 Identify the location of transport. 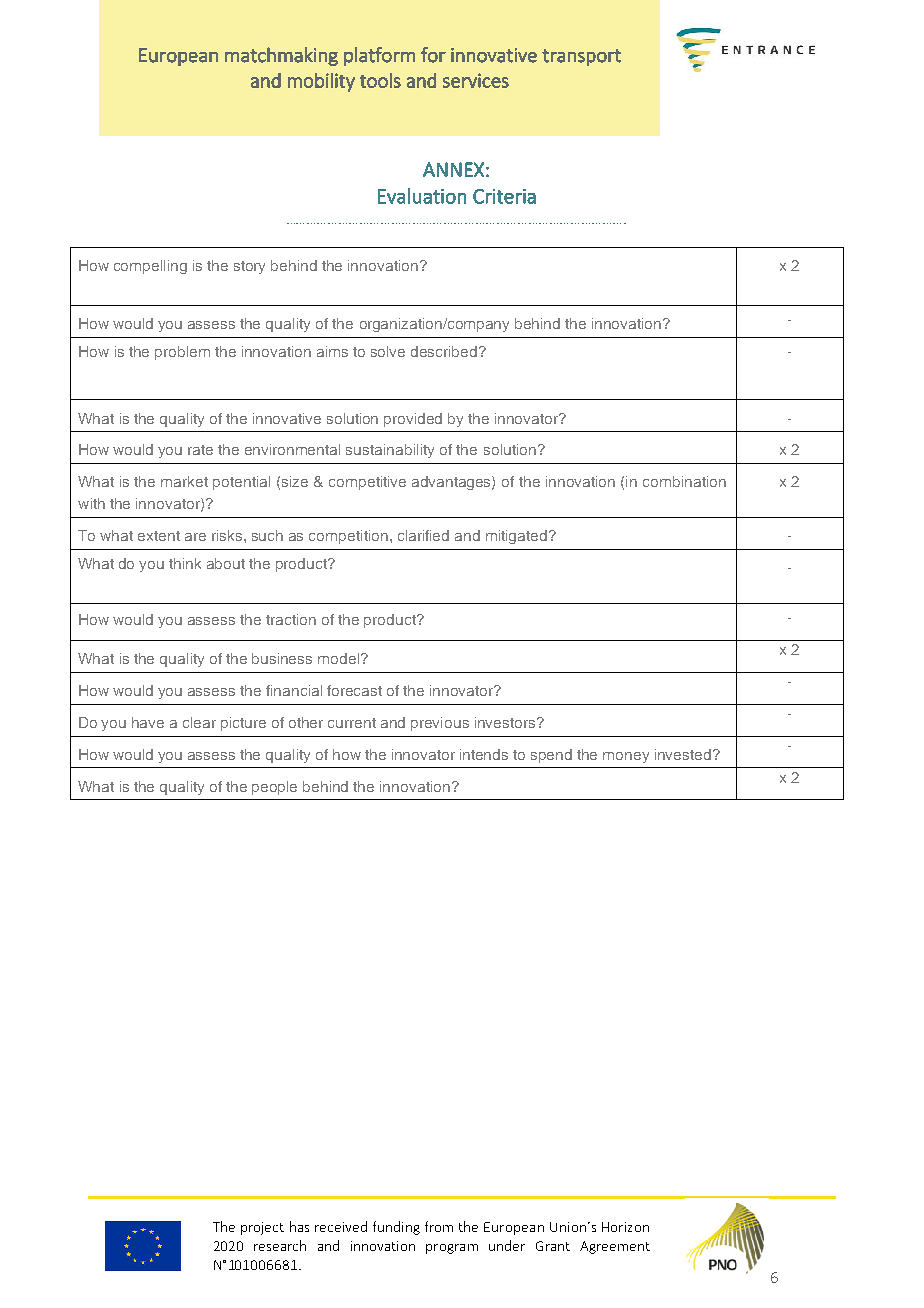
(581, 57).
